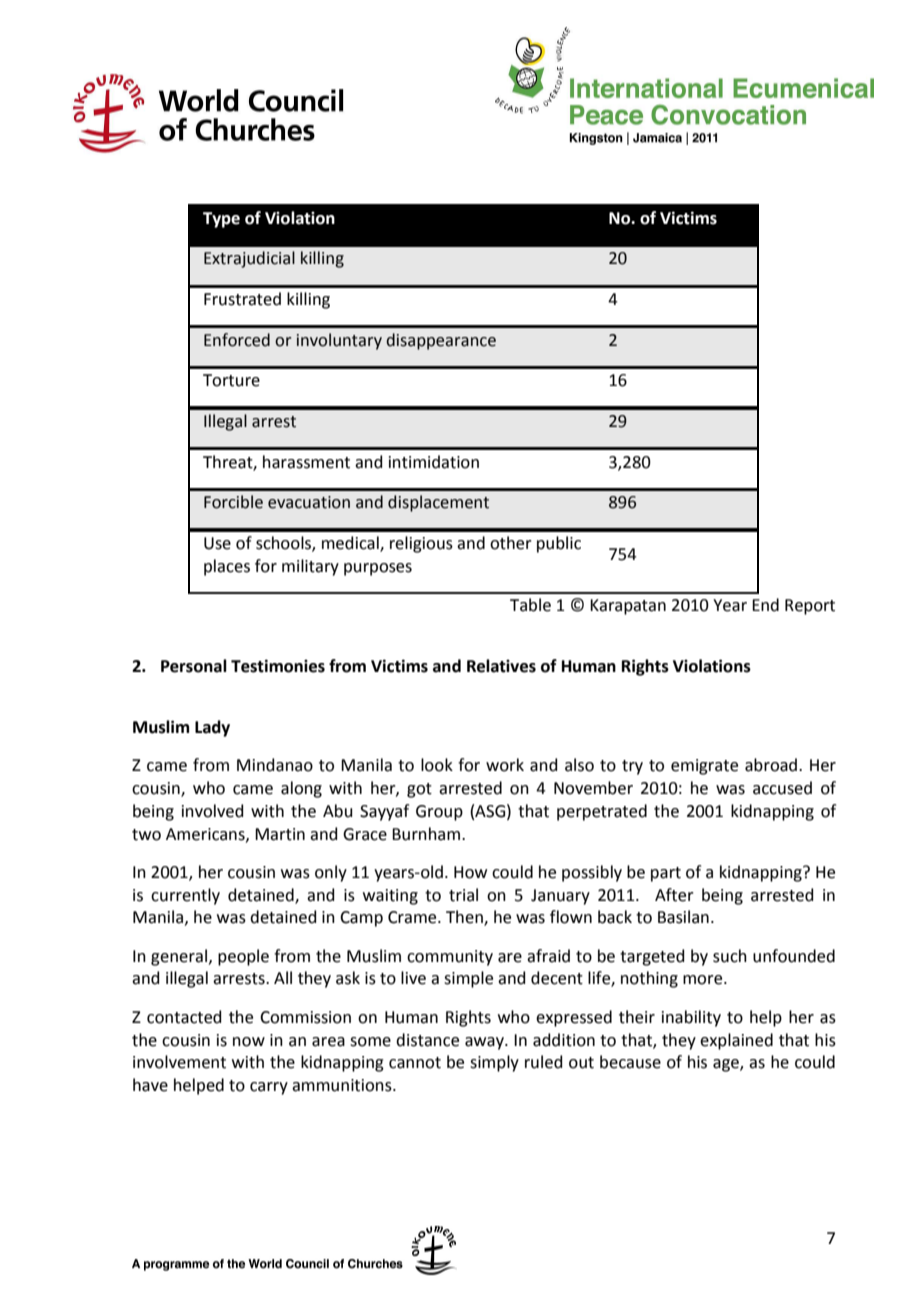  What do you see at coordinates (704, 767) in the document?
I see `emigrate` at bounding box center [704, 767].
